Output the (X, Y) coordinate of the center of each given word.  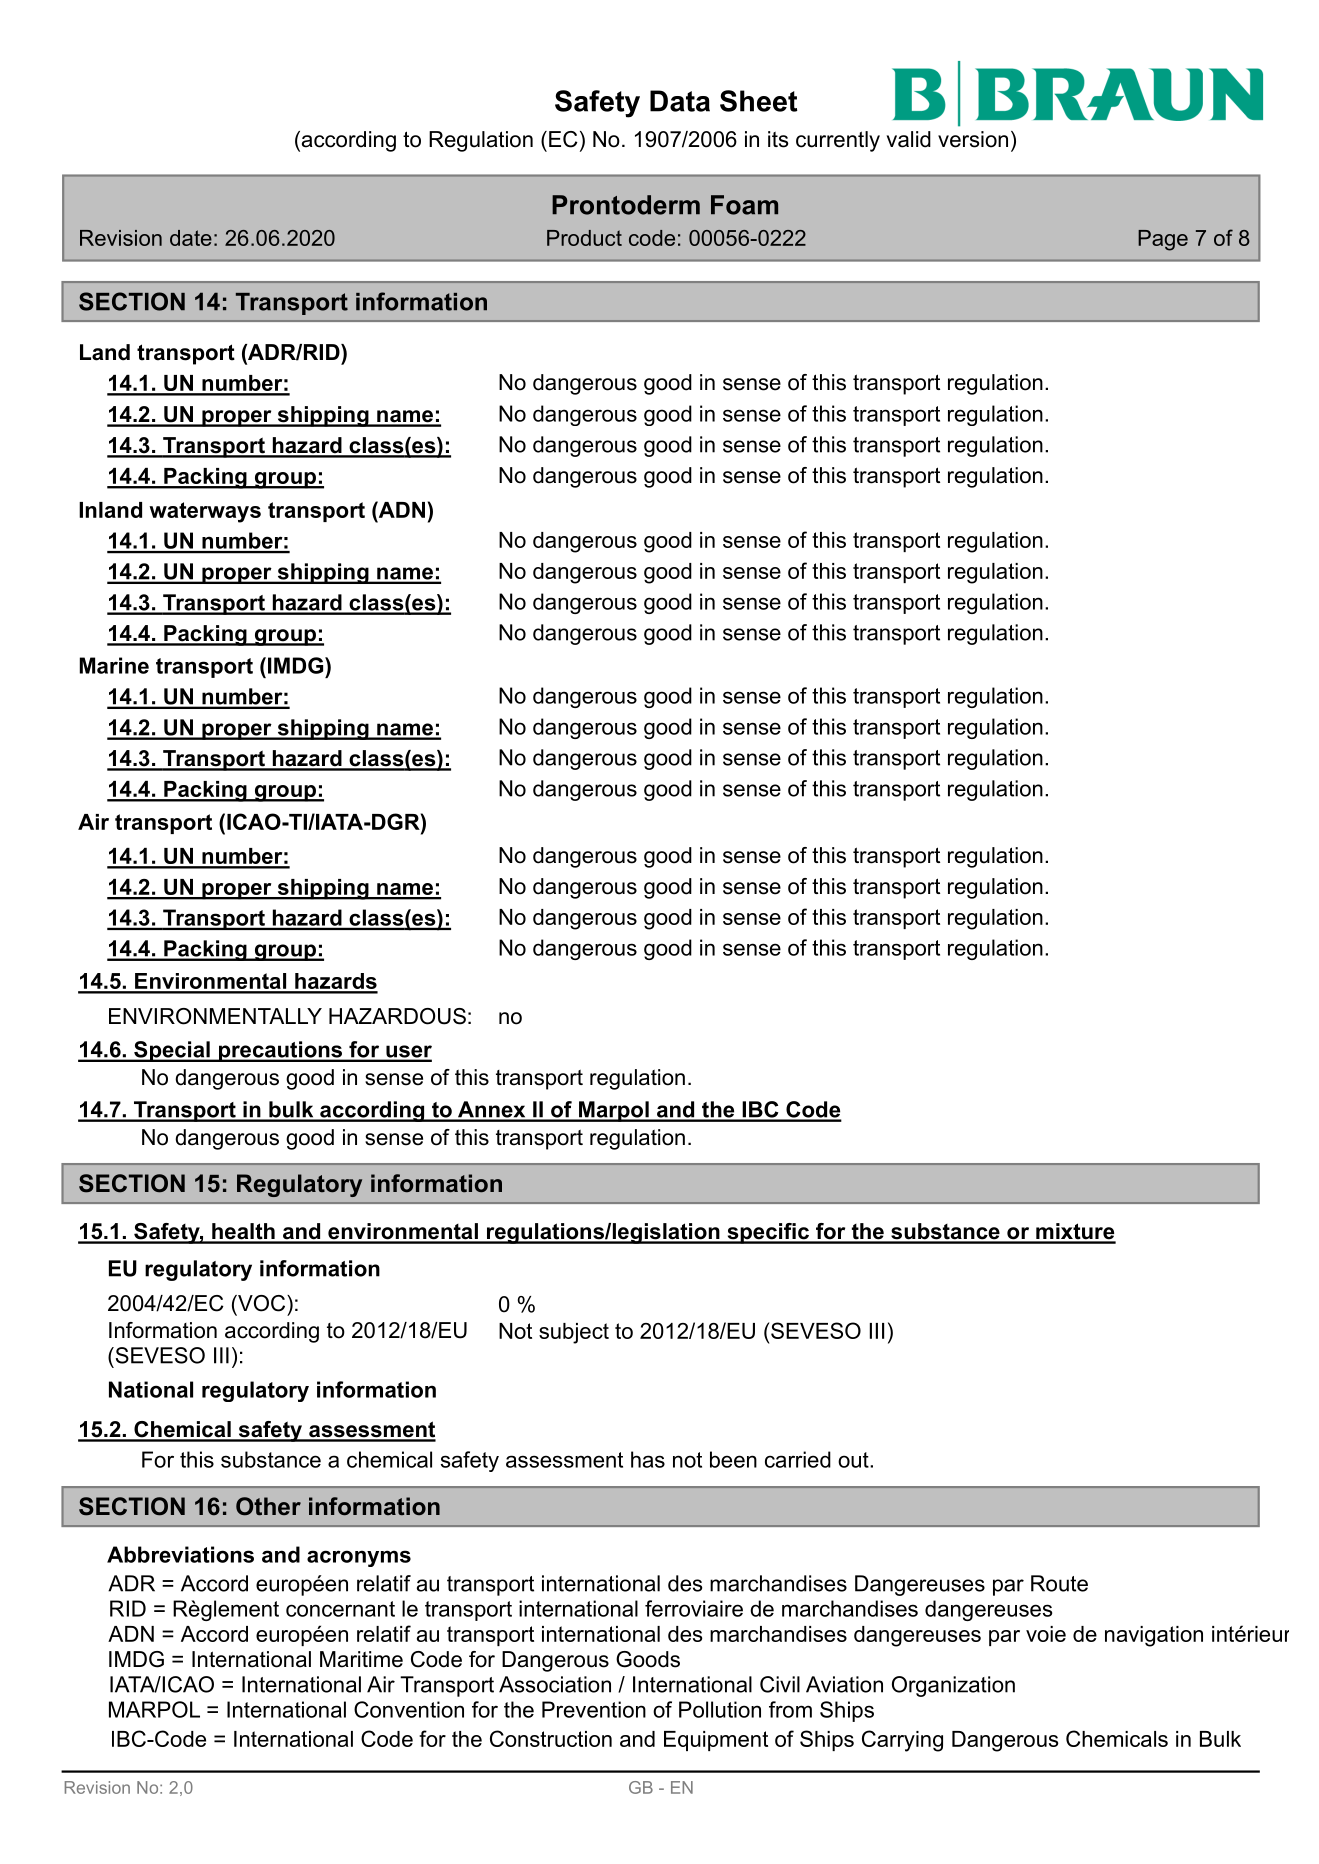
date (191, 238)
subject (574, 1333)
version (973, 139)
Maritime (361, 1659)
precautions (280, 1051)
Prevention (594, 1709)
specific (768, 1233)
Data (680, 101)
